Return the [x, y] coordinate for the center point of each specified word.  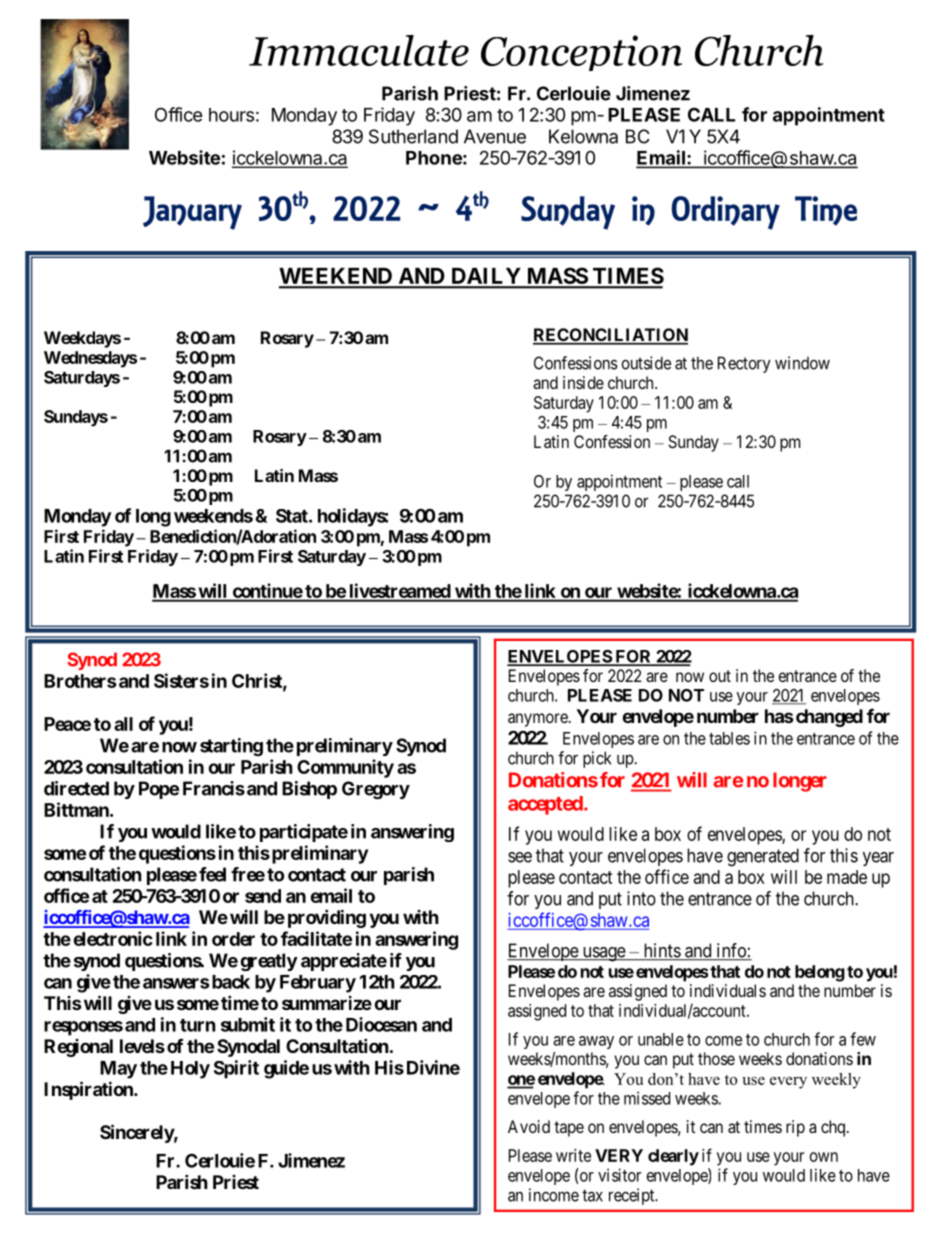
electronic [113, 938]
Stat [293, 516]
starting [231, 747]
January [192, 213]
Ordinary [726, 213]
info [731, 951]
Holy [190, 1070]
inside [583, 382]
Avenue [495, 136]
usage [603, 954]
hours [231, 115]
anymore [538, 720]
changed [829, 718]
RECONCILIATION [610, 336]
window [802, 363]
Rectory [744, 364]
